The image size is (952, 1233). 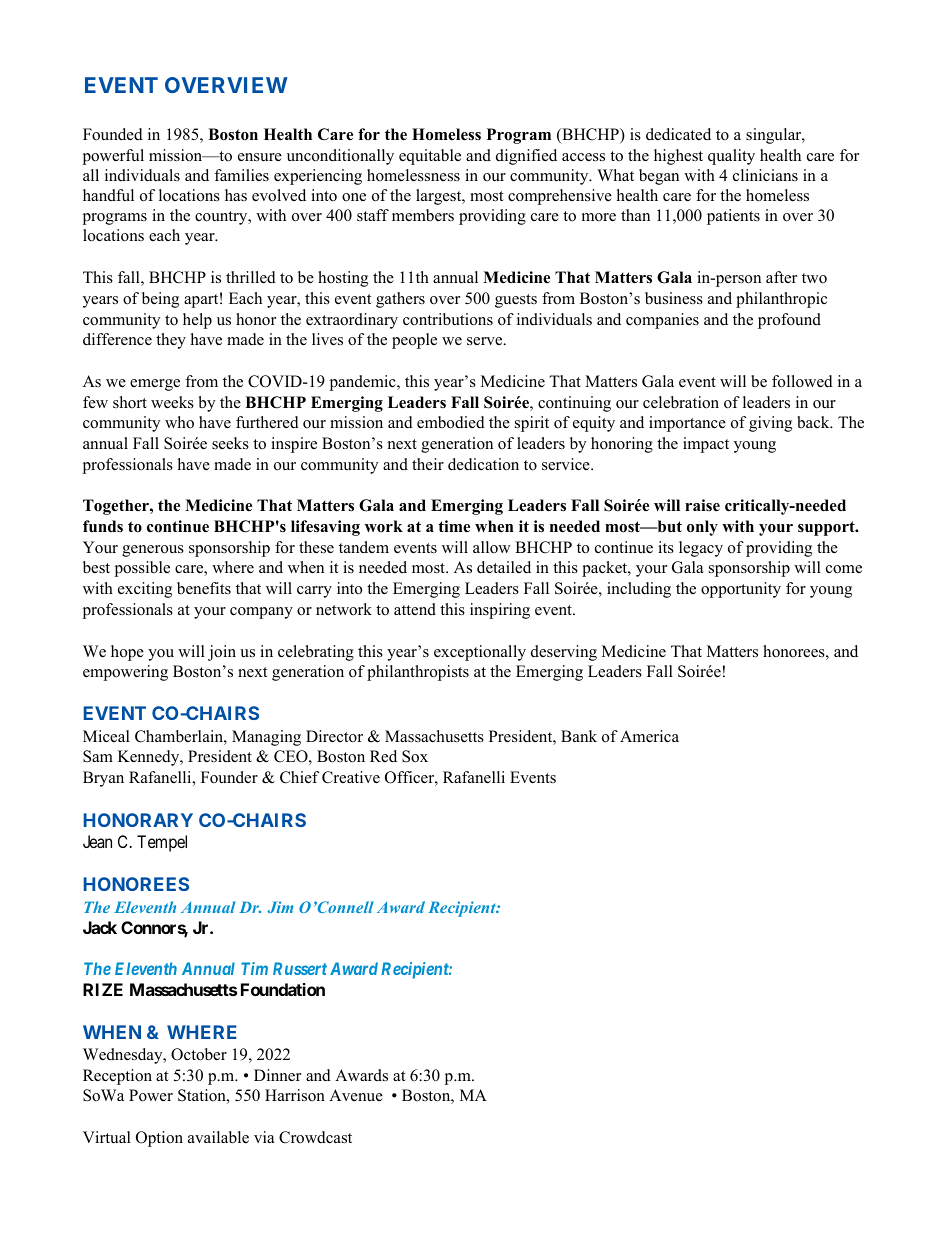 What do you see at coordinates (430, 157) in the screenshot?
I see `equitable` at bounding box center [430, 157].
